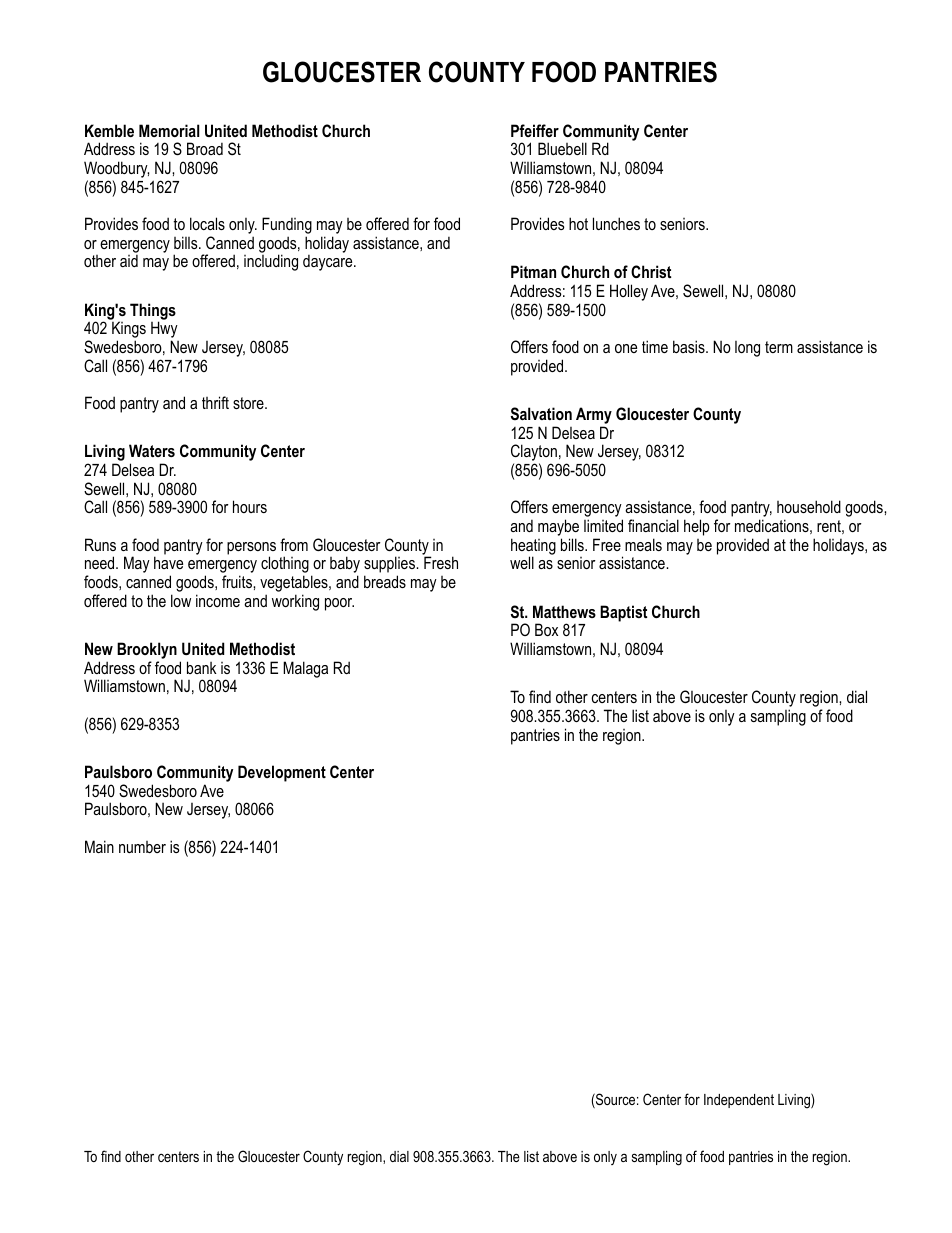 The height and width of the image is (1233, 952). I want to click on Waters, so click(152, 450).
